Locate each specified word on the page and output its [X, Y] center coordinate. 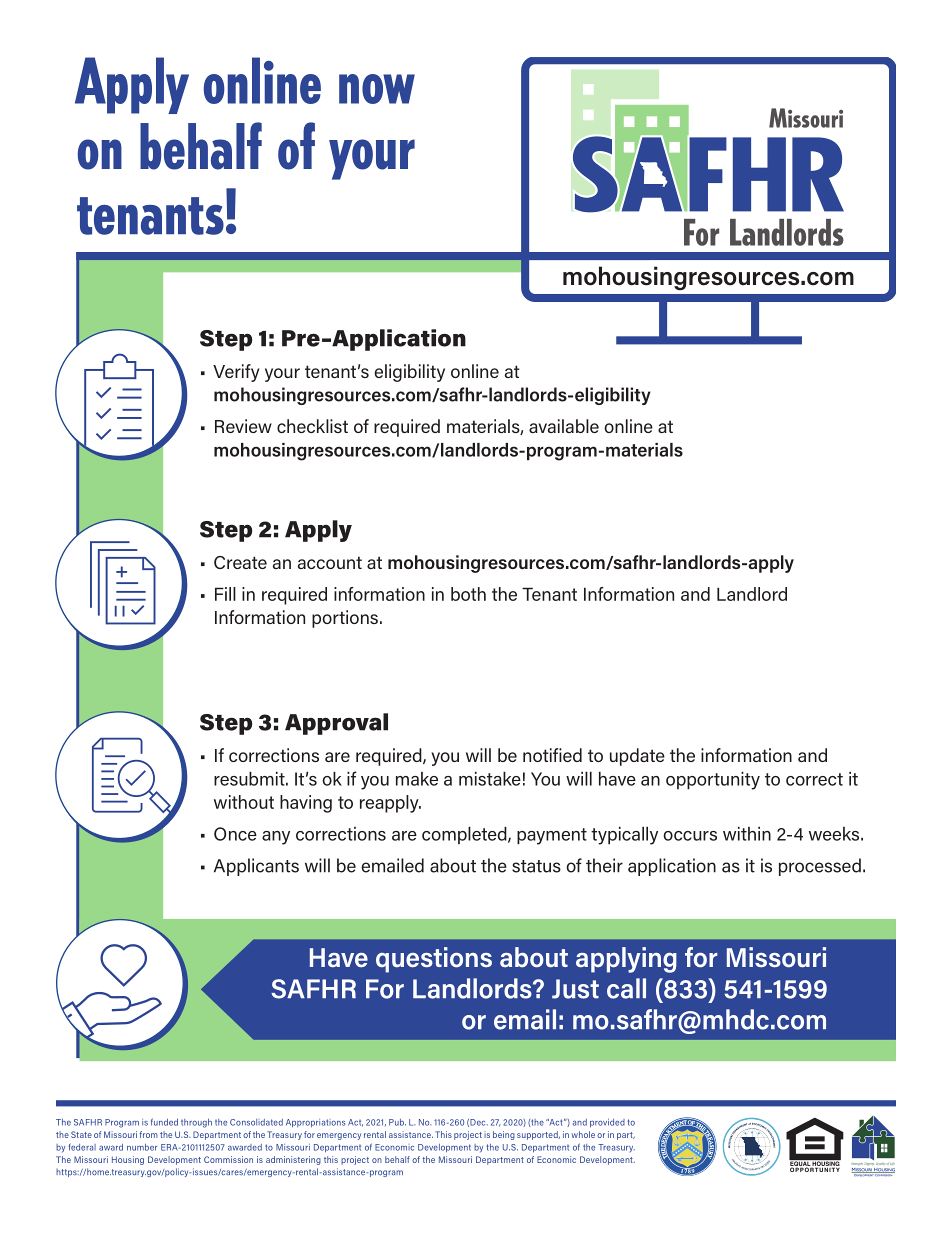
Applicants [256, 867]
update [637, 757]
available [564, 426]
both [468, 594]
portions [345, 619]
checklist [312, 426]
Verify [236, 373]
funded [164, 1122]
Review [243, 426]
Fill [225, 594]
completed [465, 835]
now [377, 89]
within [747, 834]
